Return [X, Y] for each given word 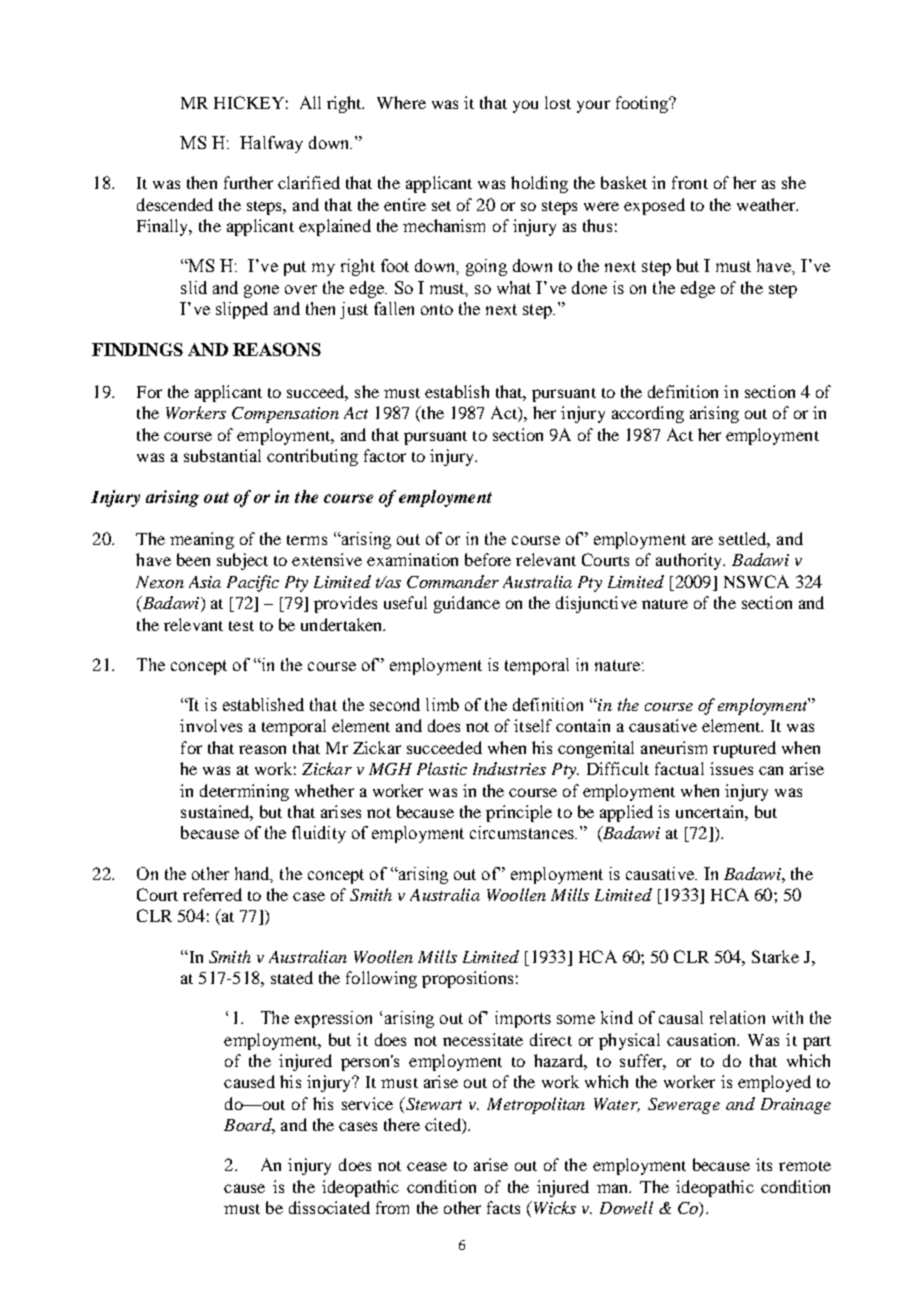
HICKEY [249, 102]
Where [401, 102]
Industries [509, 768]
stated [292, 977]
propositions [467, 979]
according [648, 414]
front [690, 182]
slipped [242, 310]
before [488, 559]
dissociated [329, 1207]
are [702, 540]
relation [737, 1017]
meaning [202, 540]
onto [437, 309]
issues [731, 768]
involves [211, 725]
